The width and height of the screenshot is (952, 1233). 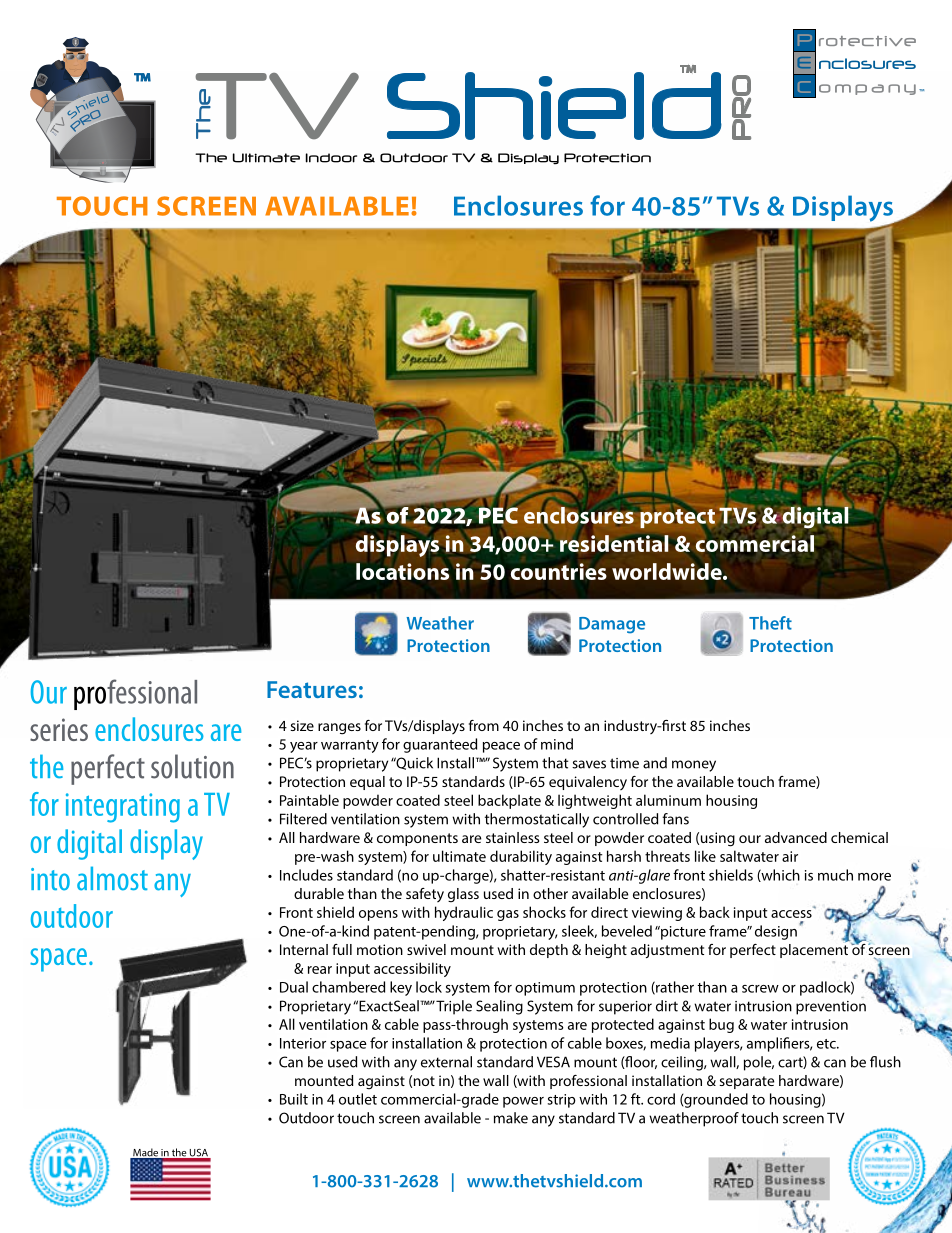 What do you see at coordinates (770, 623) in the screenshot?
I see `Theft` at bounding box center [770, 623].
